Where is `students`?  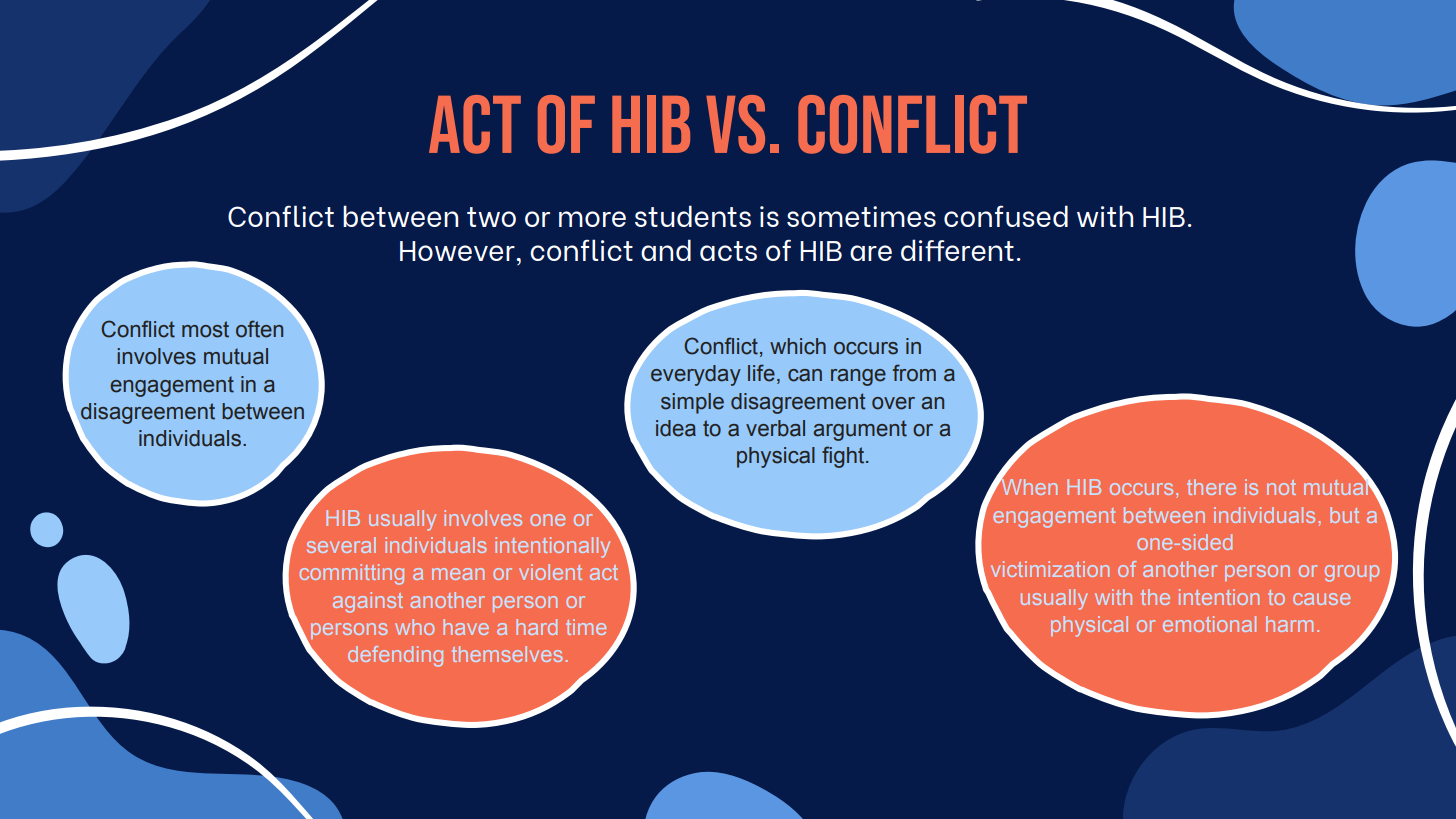 students is located at coordinates (693, 216).
